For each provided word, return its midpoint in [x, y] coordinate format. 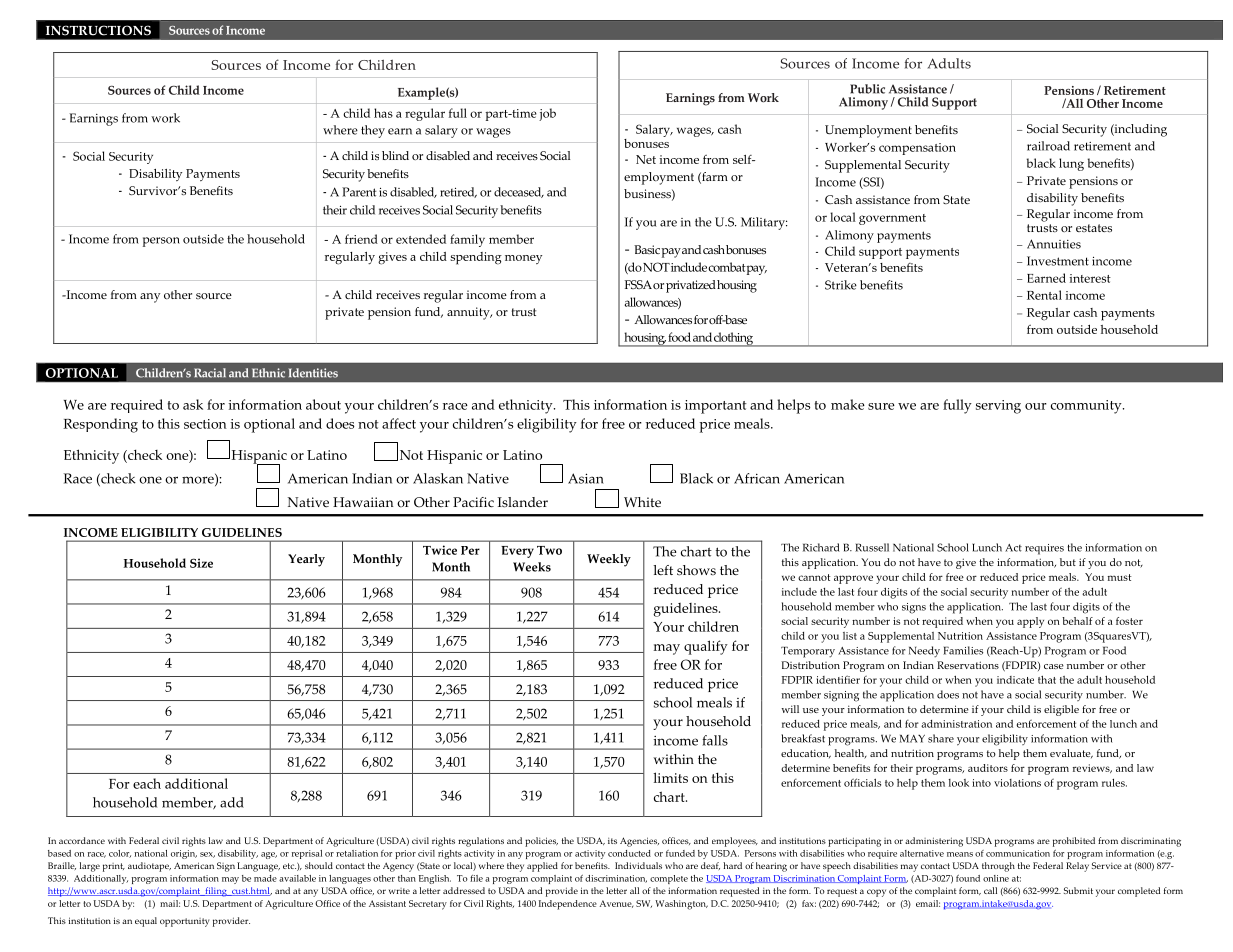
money [523, 259]
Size [201, 563]
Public [867, 89]
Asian [586, 478]
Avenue [616, 904]
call [990, 890]
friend [361, 239]
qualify [706, 647]
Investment [1058, 261]
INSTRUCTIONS [98, 30]
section [205, 424]
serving [998, 407]
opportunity [184, 922]
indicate [1015, 680]
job [547, 114]
